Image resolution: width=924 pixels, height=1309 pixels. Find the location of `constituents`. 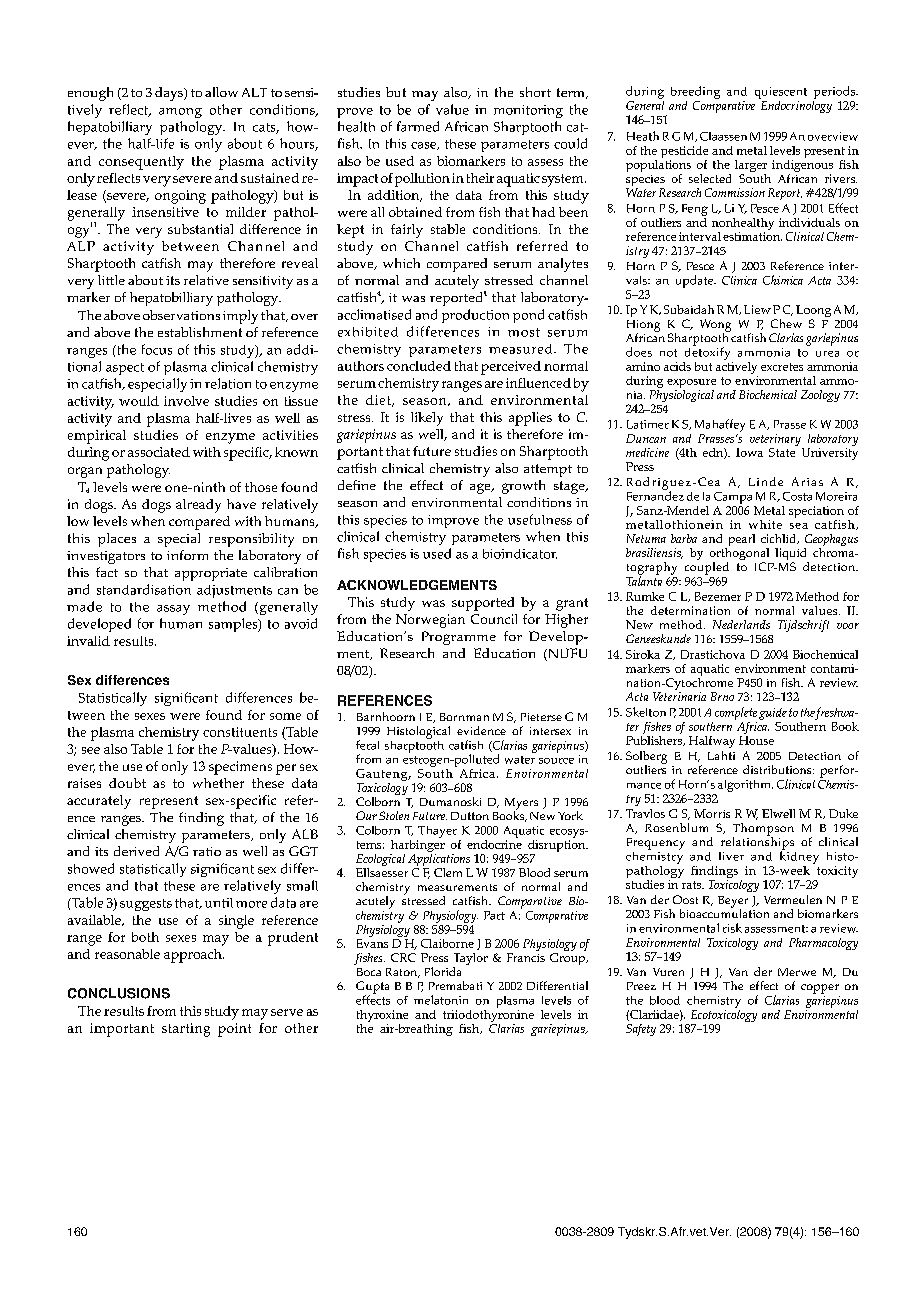

constituents is located at coordinates (240, 732).
